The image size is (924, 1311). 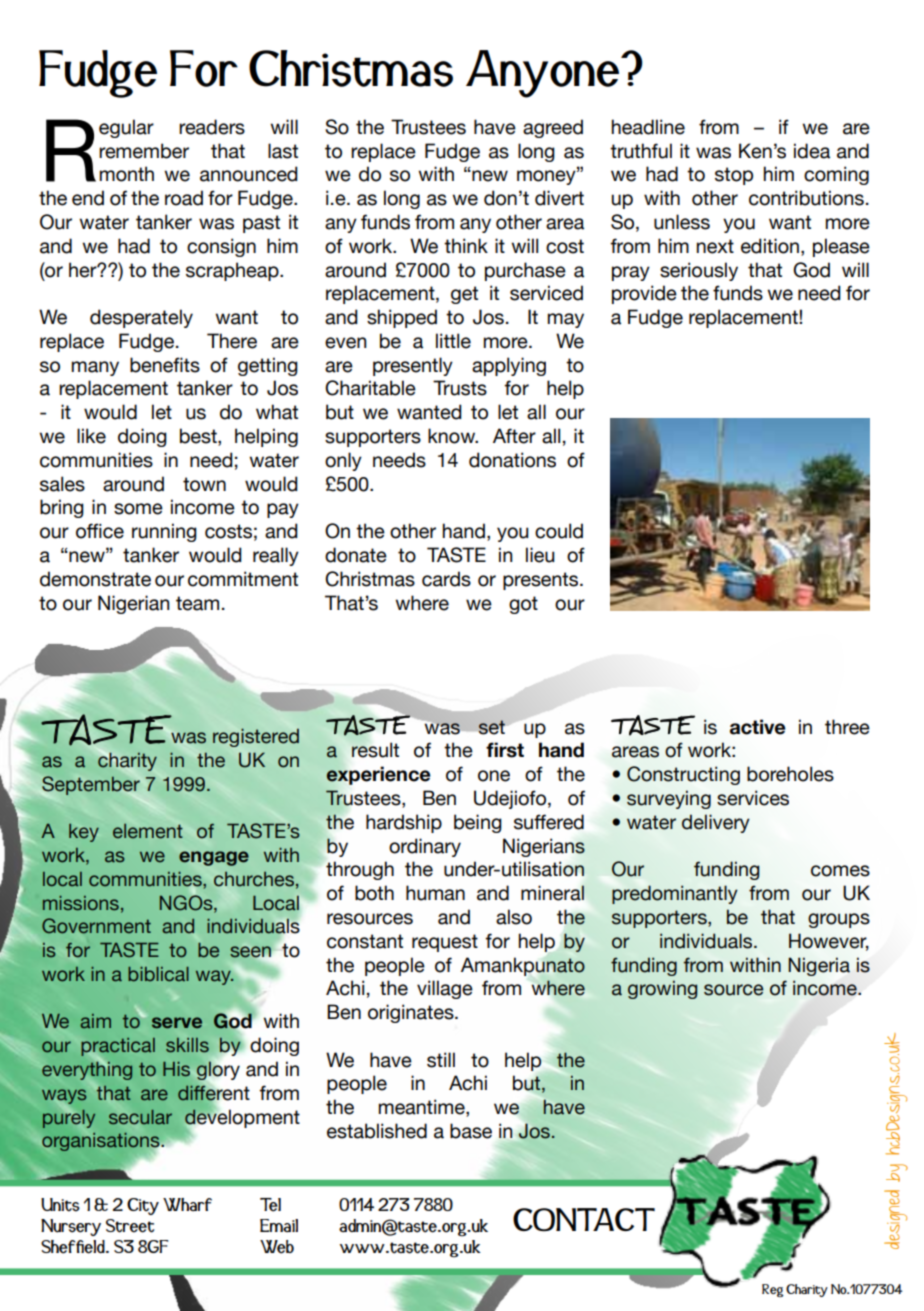 I want to click on ordinary, so click(x=425, y=847).
